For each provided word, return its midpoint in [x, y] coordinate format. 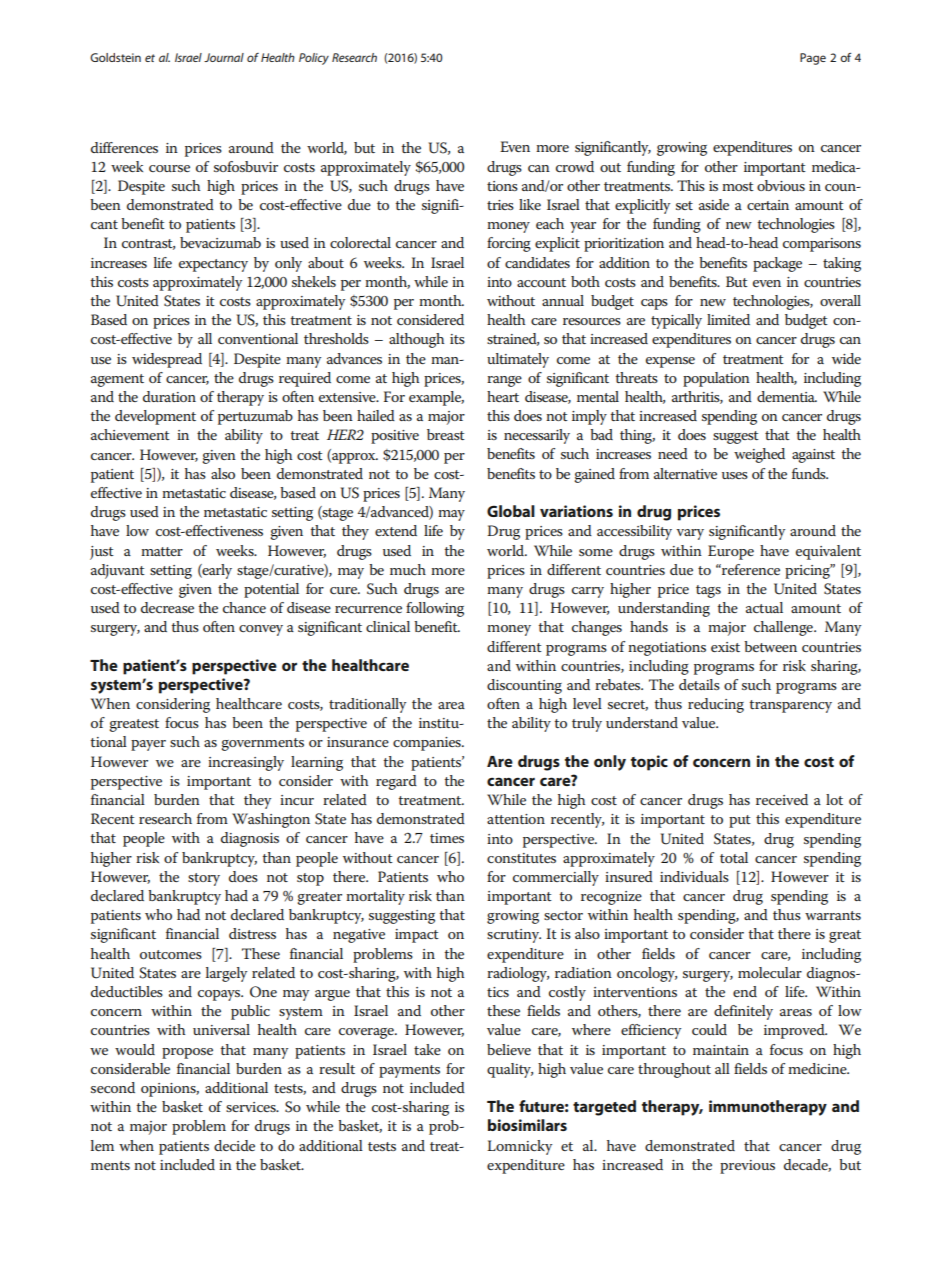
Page [813, 59]
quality [510, 1070]
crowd [575, 166]
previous [747, 1167]
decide [234, 1145]
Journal [224, 57]
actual [764, 607]
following [435, 609]
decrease [167, 607]
